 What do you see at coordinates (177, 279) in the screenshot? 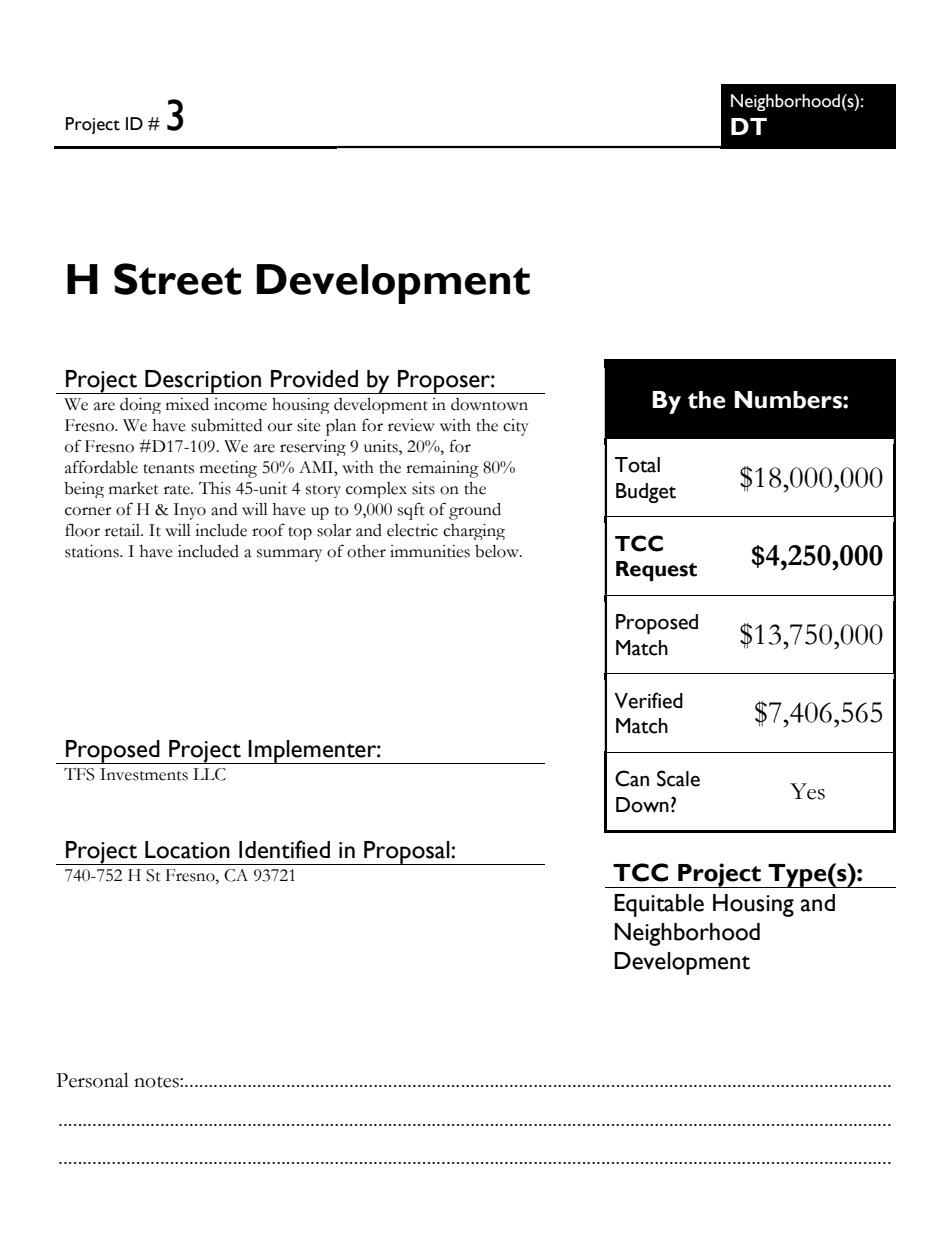
I see `Street` at bounding box center [177, 279].
